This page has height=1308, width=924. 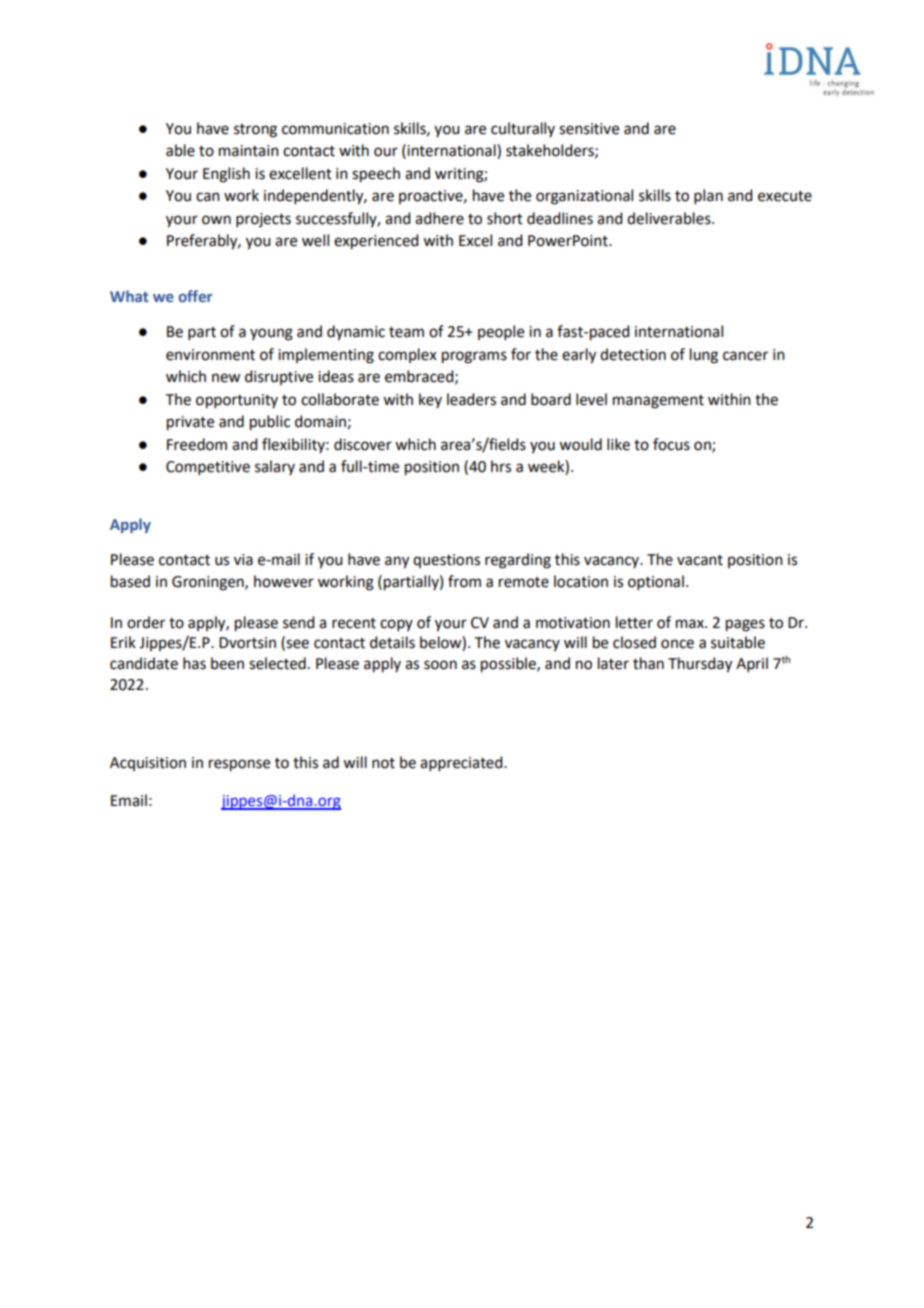 What do you see at coordinates (146, 622) in the page?
I see `order` at bounding box center [146, 622].
